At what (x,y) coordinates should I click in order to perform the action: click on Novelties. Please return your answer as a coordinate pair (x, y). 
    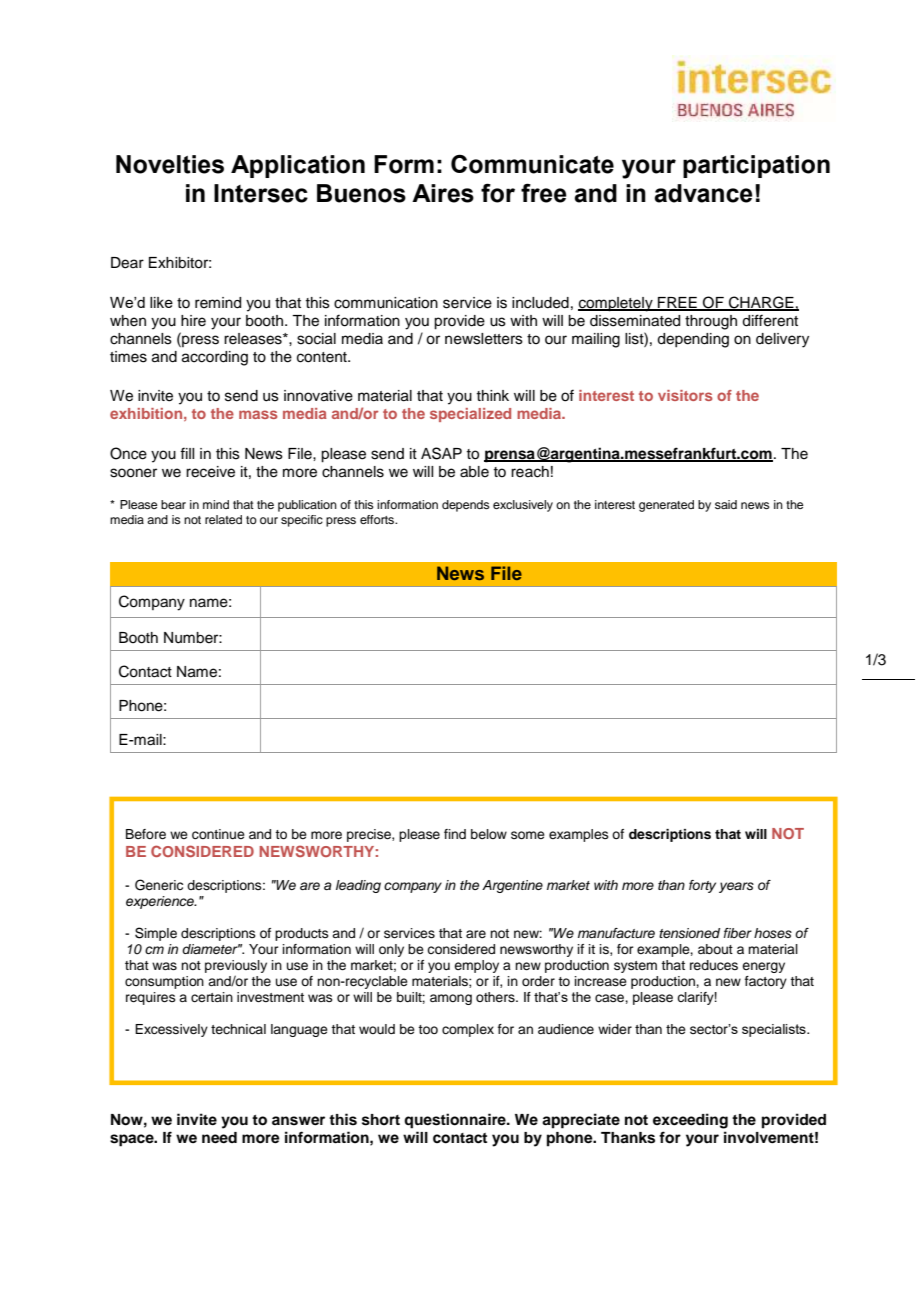
    Looking at the image, I should click on (170, 164).
